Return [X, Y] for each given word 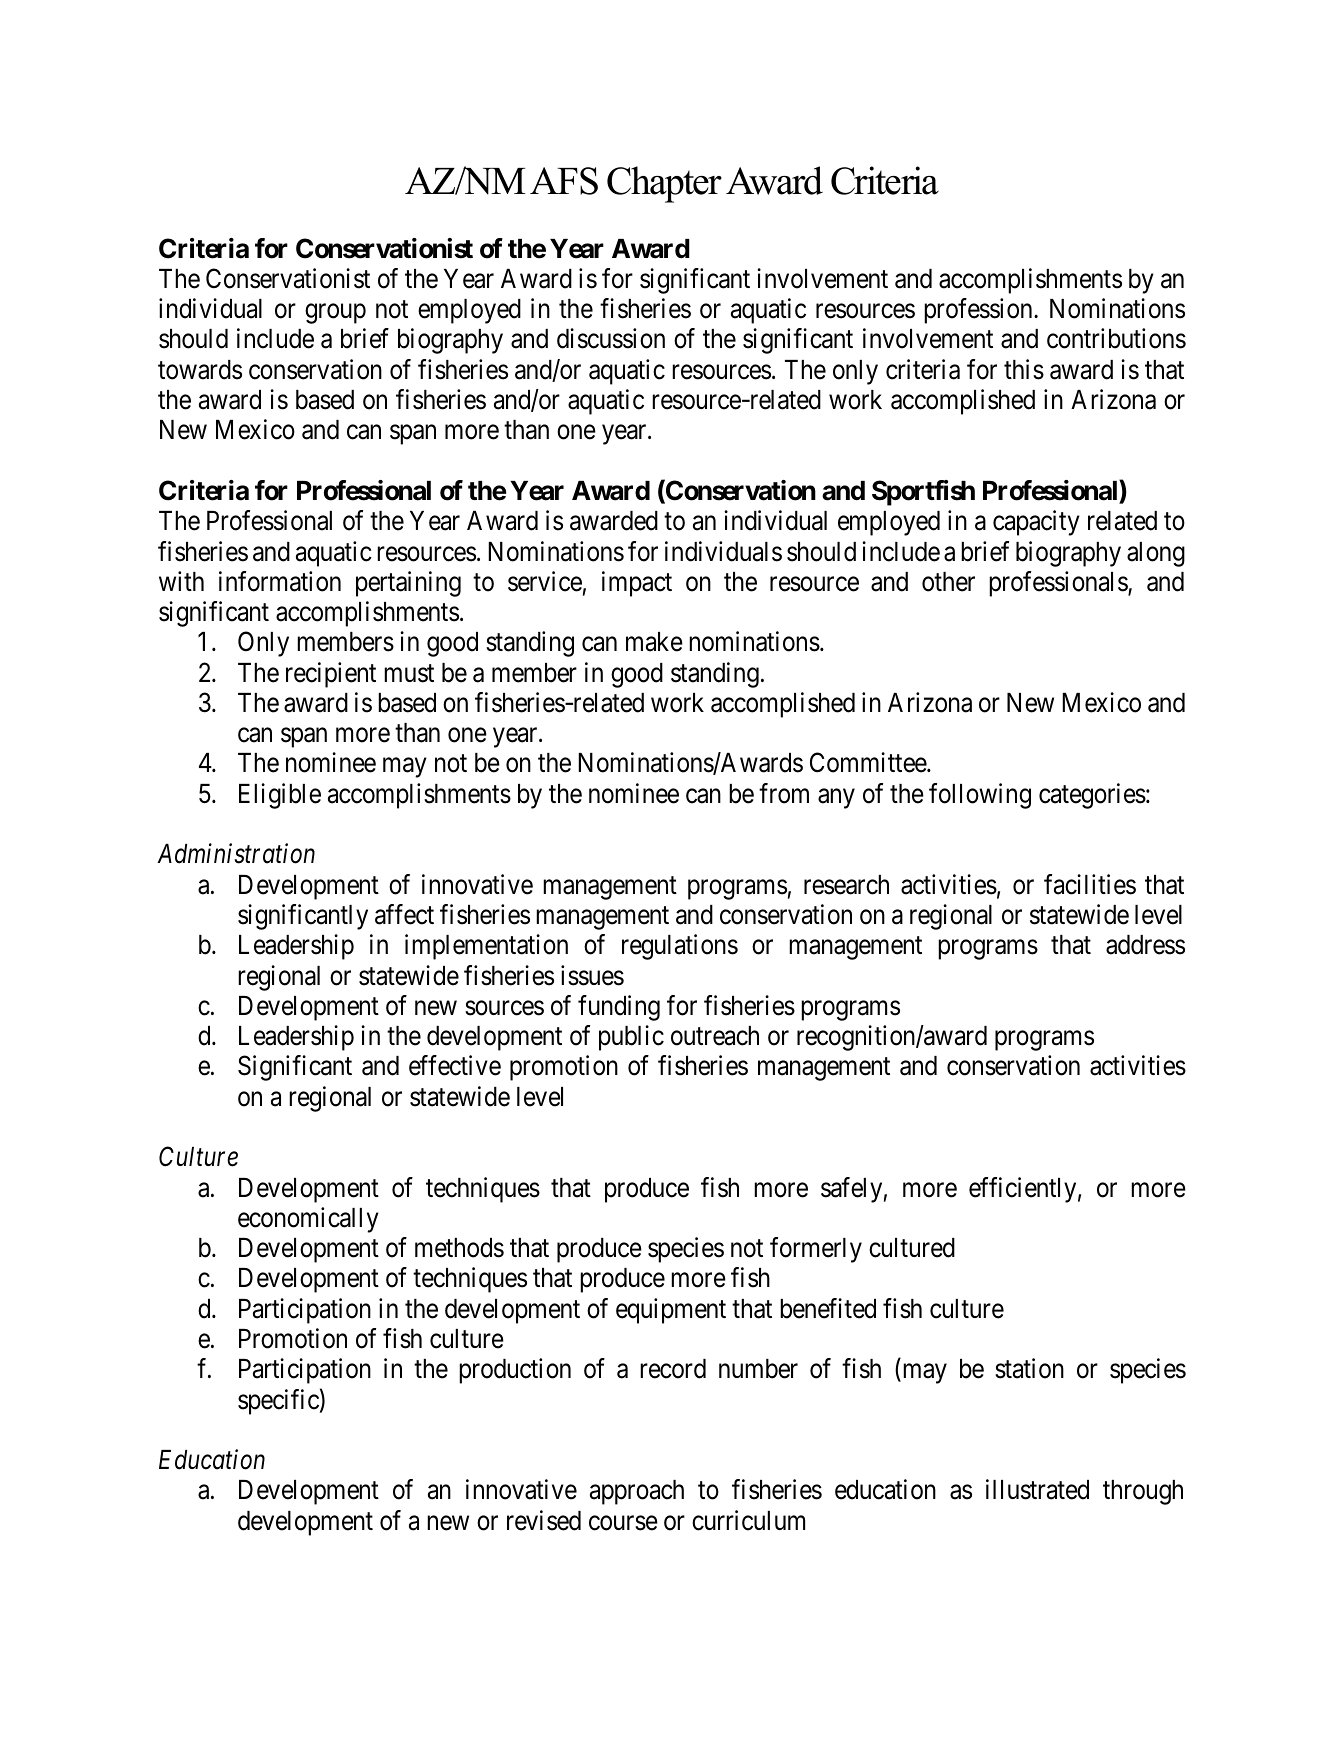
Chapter [664, 184]
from [784, 793]
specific [278, 1402]
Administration [236, 853]
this [1024, 369]
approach [637, 1492]
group [335, 314]
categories [1092, 796]
